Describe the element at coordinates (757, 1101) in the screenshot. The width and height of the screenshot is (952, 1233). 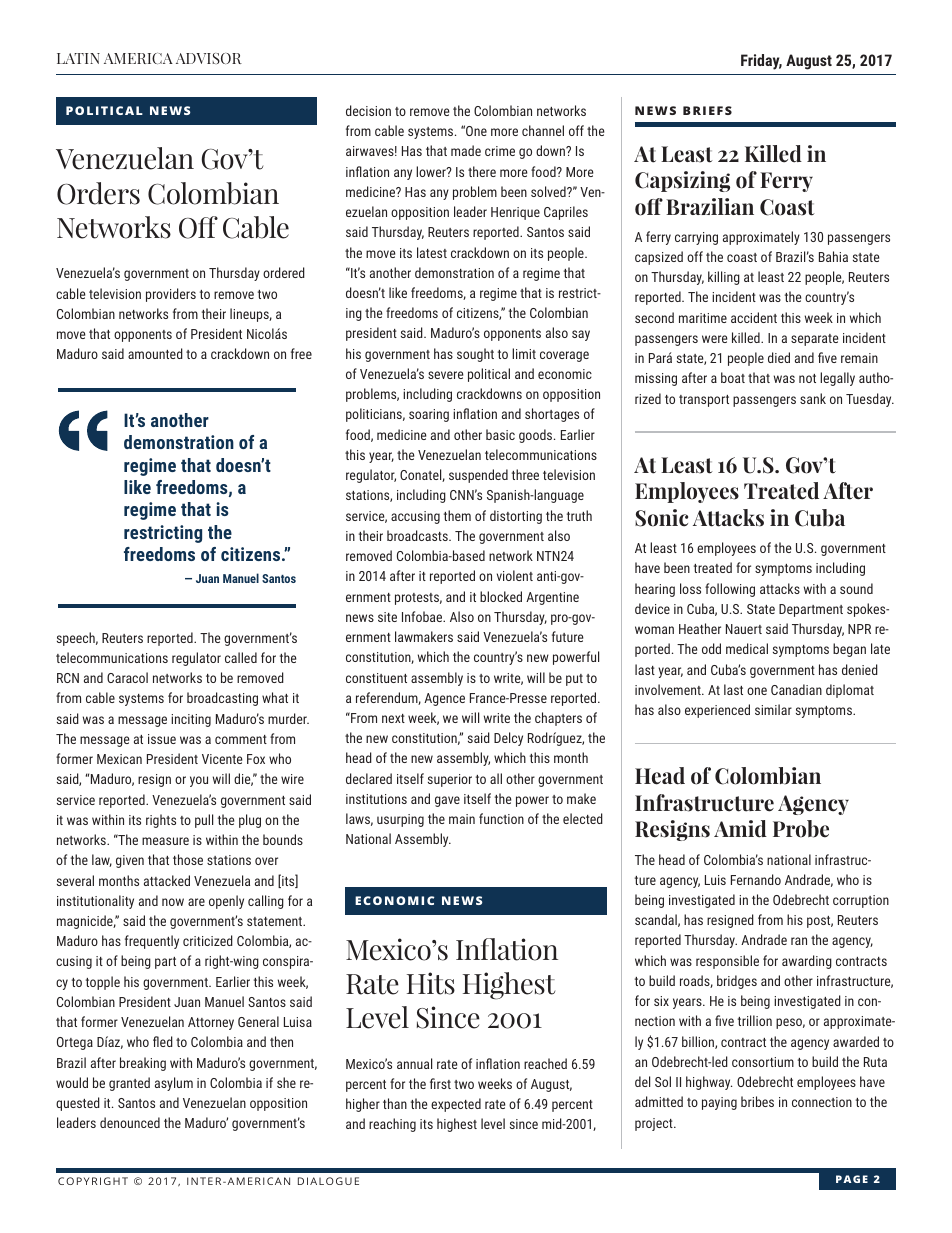
I see `bribes` at that location.
